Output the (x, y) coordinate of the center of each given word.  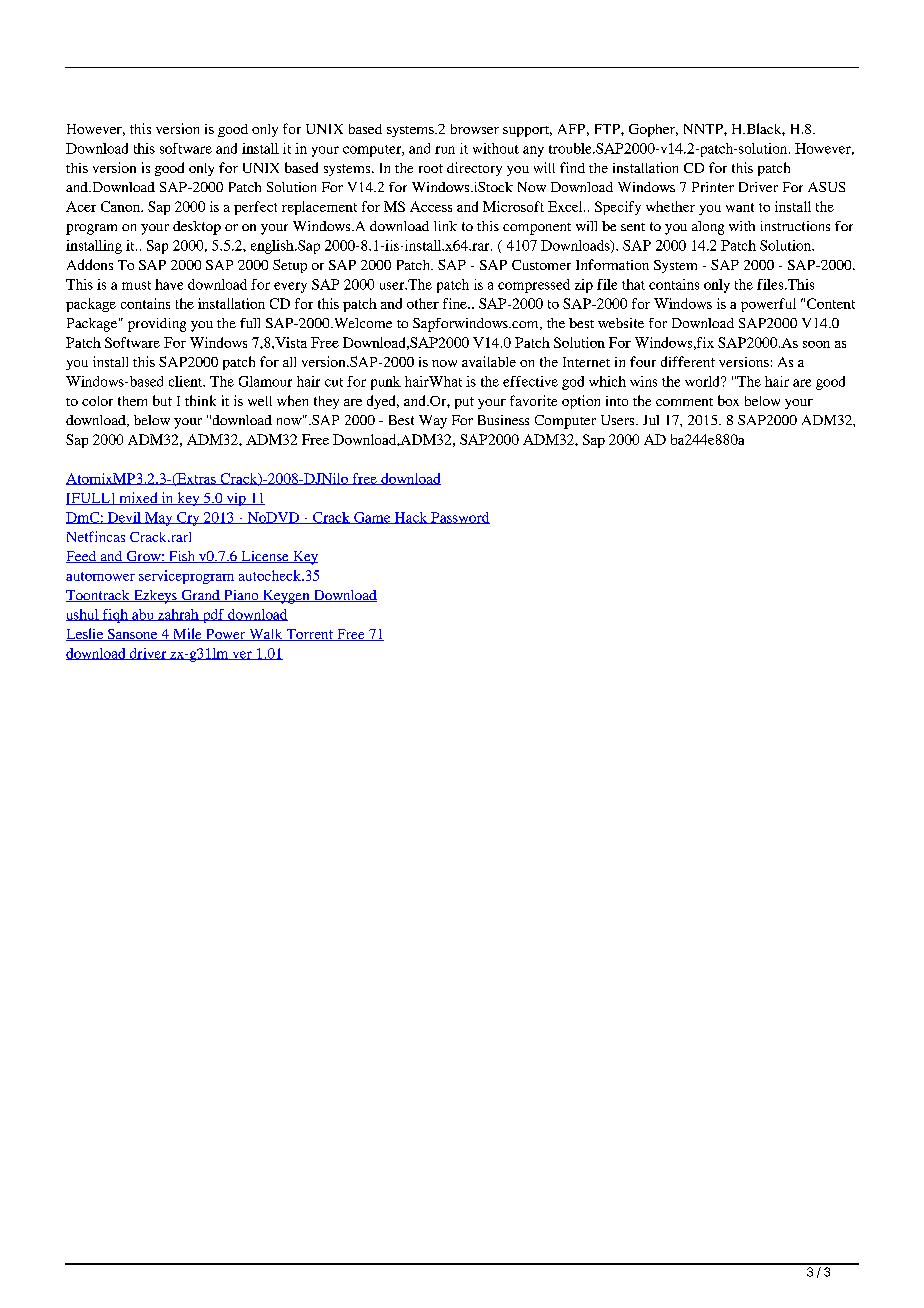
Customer (541, 265)
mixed (138, 498)
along (708, 228)
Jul (651, 420)
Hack (411, 518)
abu (143, 615)
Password (459, 518)
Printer (713, 187)
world (703, 381)
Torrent (309, 635)
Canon (121, 206)
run (445, 150)
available (489, 361)
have (169, 284)
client (187, 381)
